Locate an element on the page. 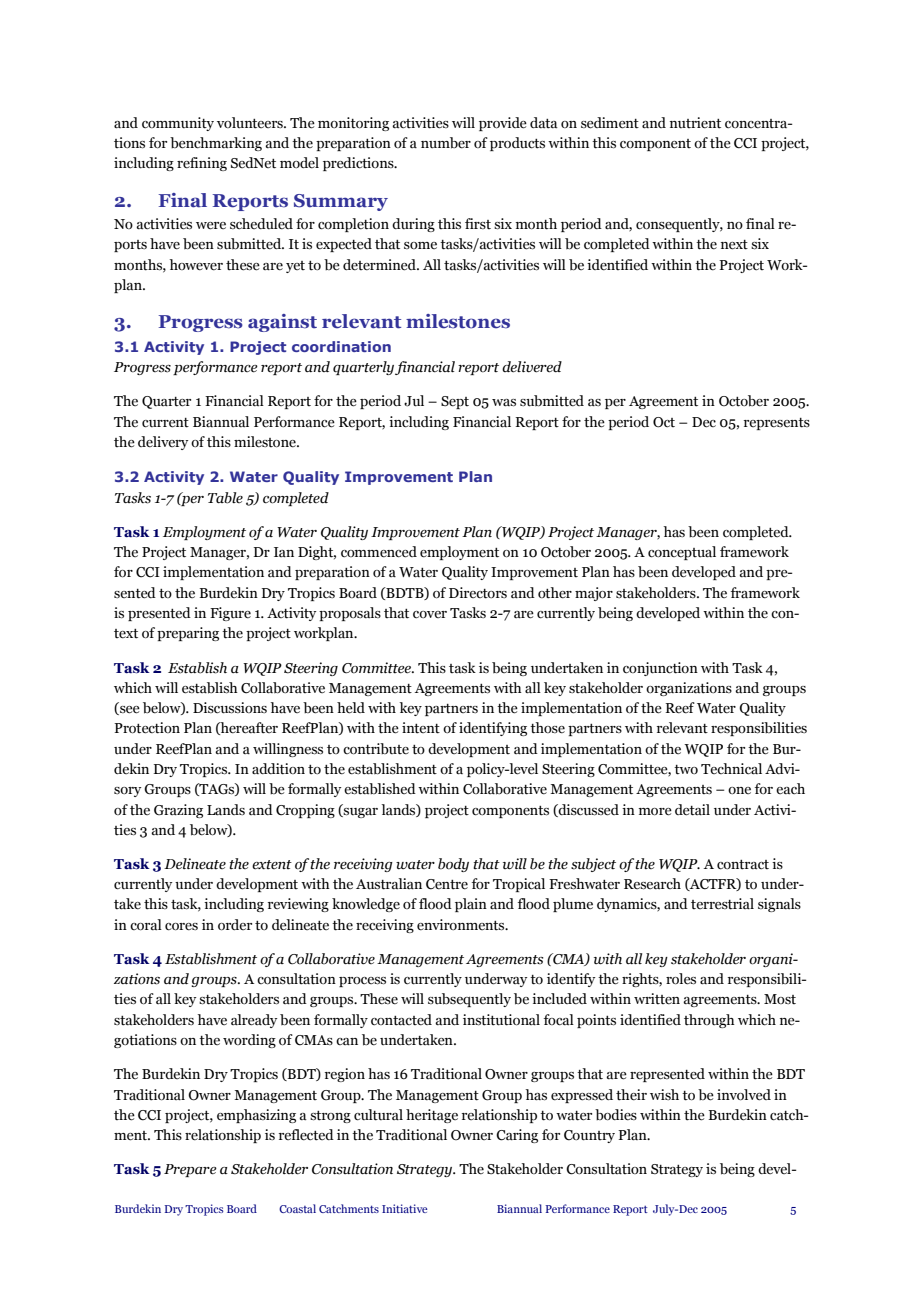  plain is located at coordinates (471, 905).
